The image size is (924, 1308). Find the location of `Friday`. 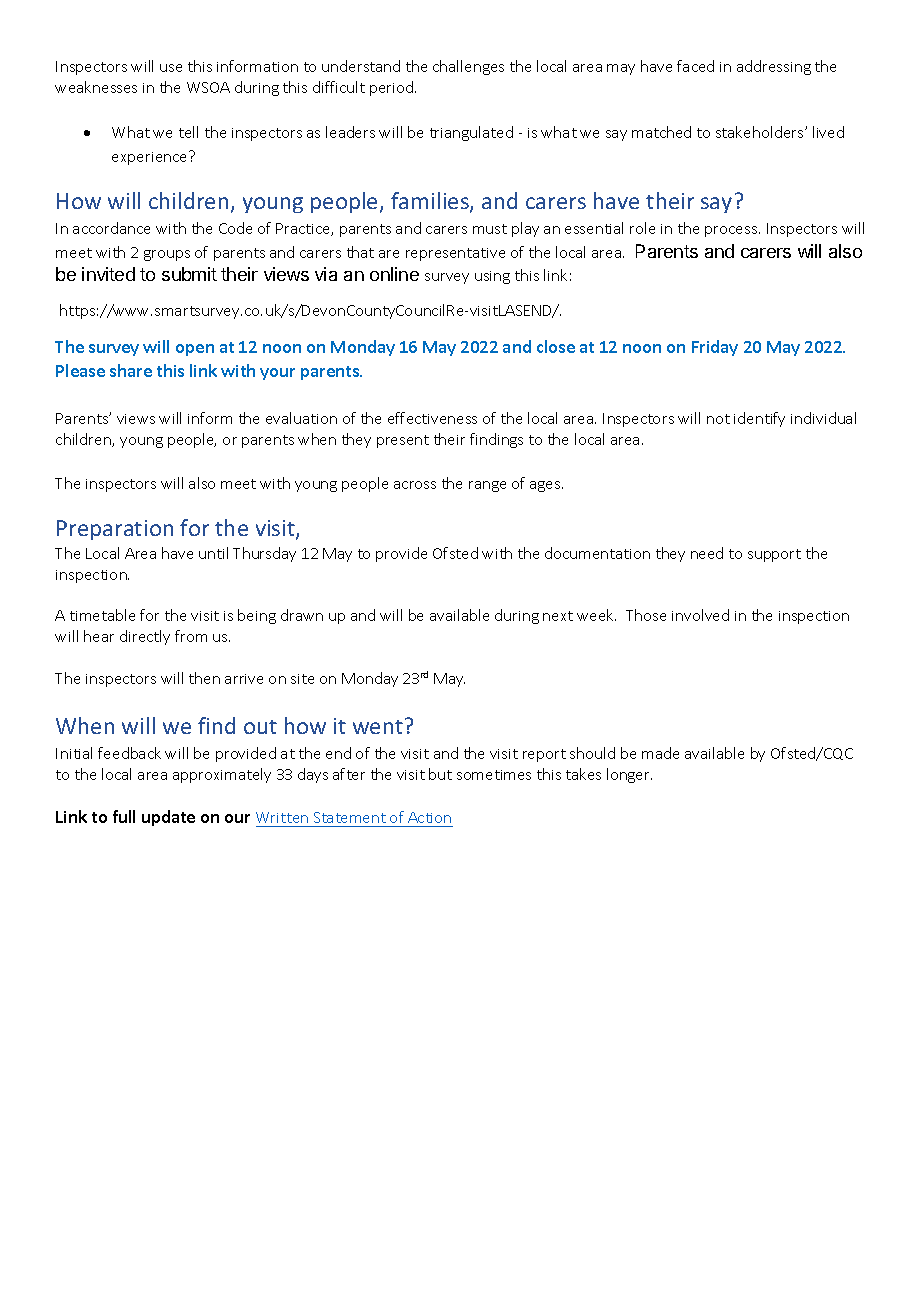

Friday is located at coordinates (715, 348).
